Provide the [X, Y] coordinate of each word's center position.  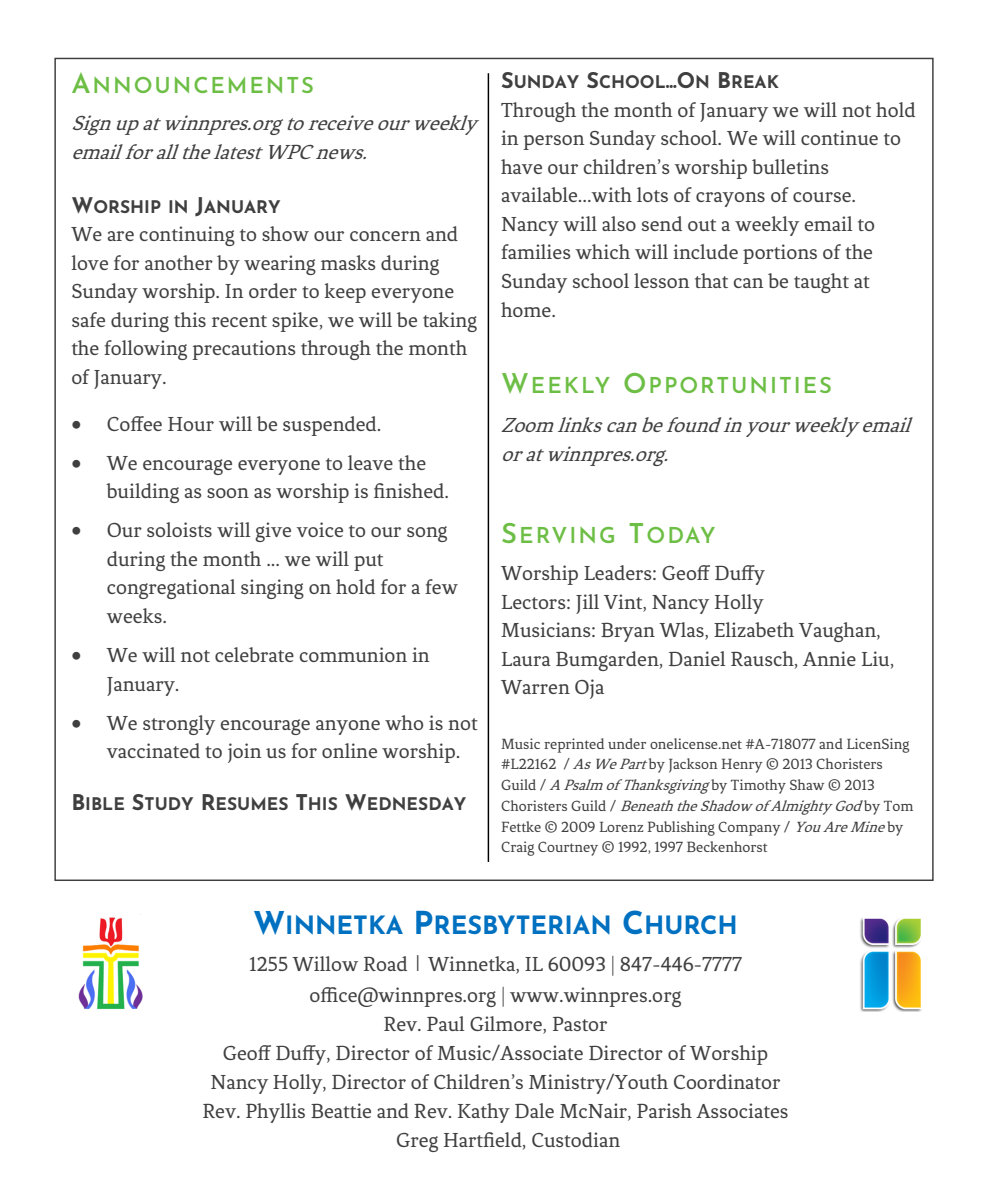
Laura [526, 659]
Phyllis [275, 1113]
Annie [829, 658]
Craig [517, 848]
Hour [191, 424]
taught [821, 283]
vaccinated [153, 750]
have [521, 166]
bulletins [790, 166]
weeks [135, 615]
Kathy [484, 1113]
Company [749, 828]
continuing [187, 236]
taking [450, 322]
